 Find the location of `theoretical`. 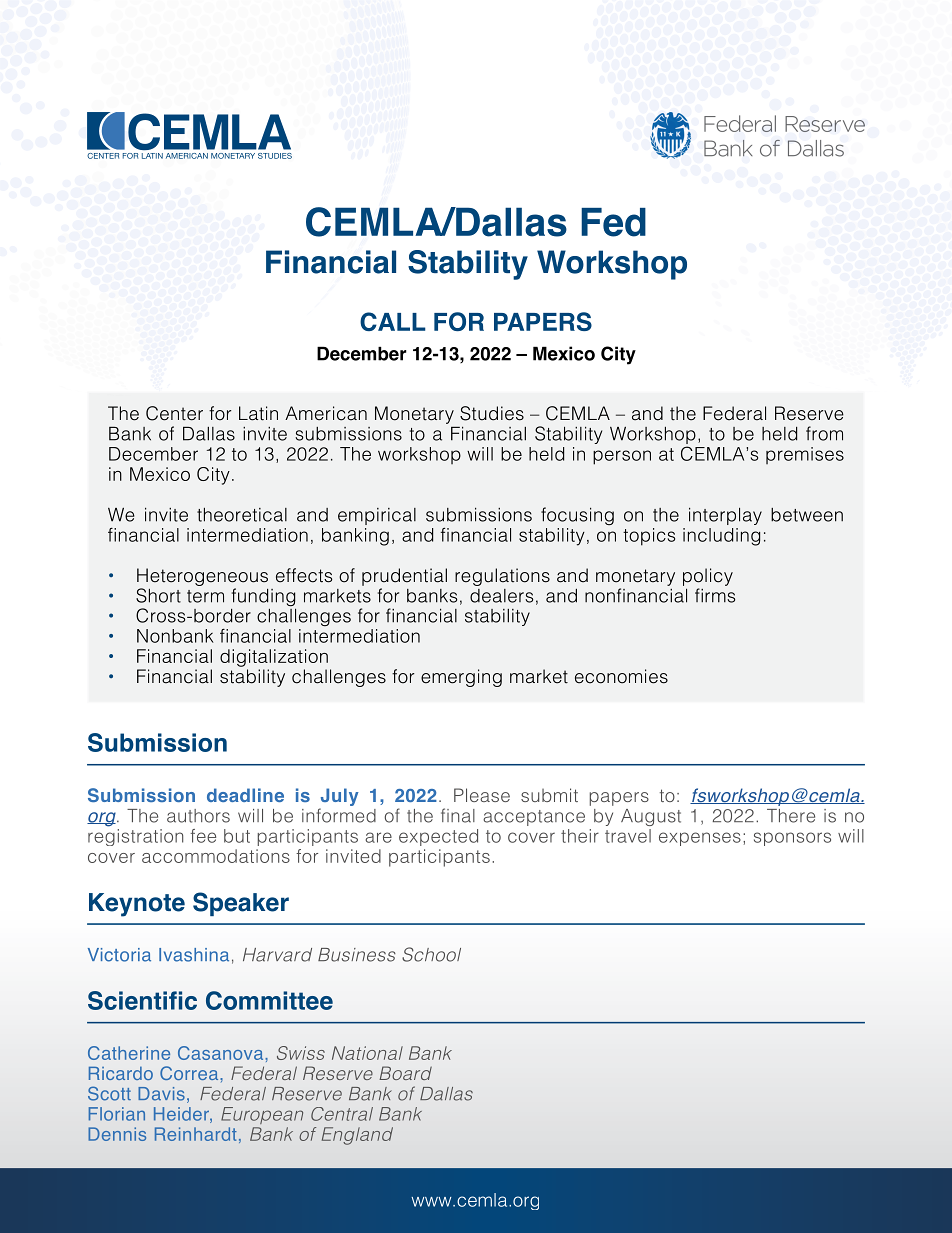

theoretical is located at coordinates (242, 515).
